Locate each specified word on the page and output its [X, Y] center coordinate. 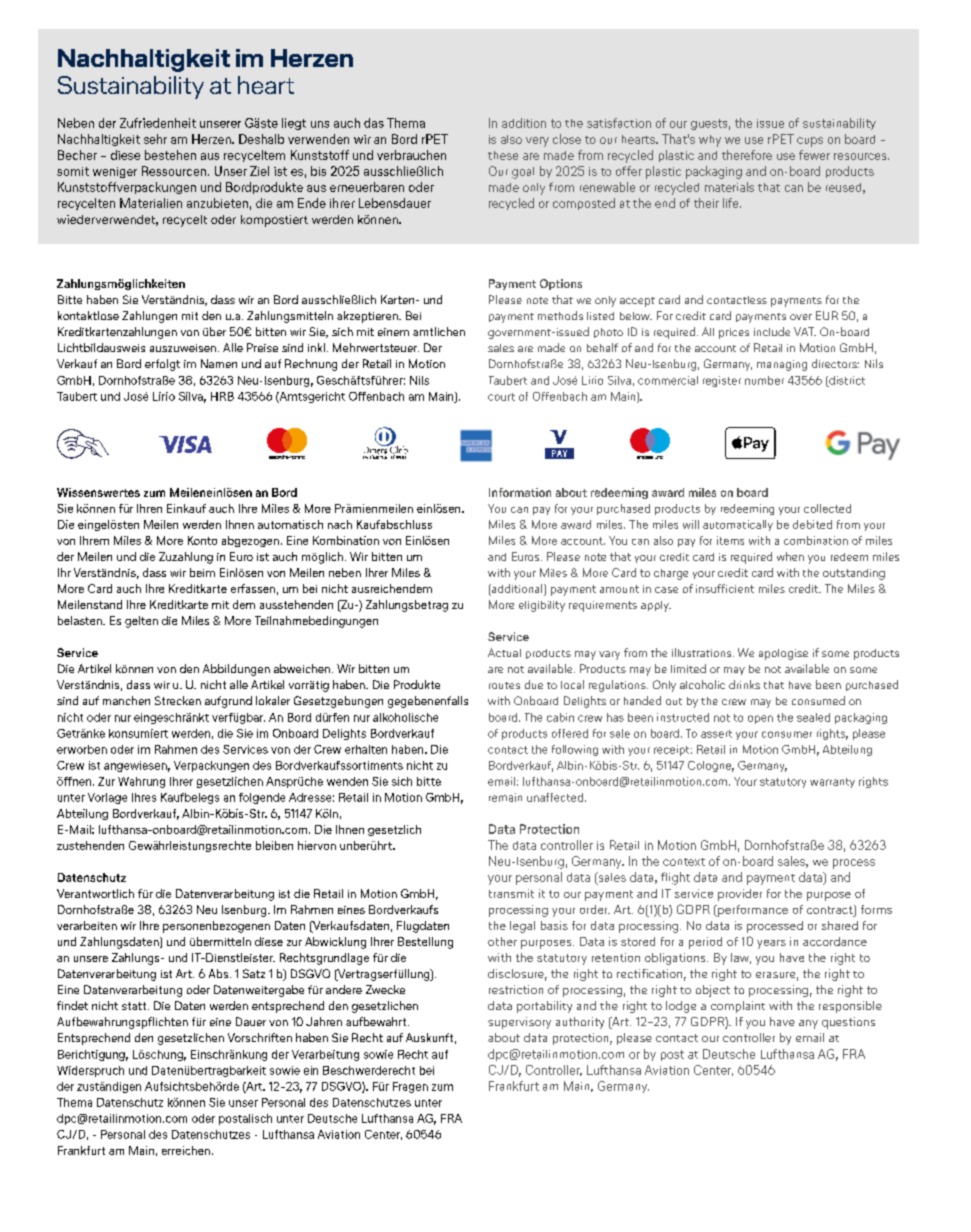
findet [72, 1005]
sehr [155, 139]
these [503, 155]
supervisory [519, 1023]
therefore [747, 155]
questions [848, 1023]
